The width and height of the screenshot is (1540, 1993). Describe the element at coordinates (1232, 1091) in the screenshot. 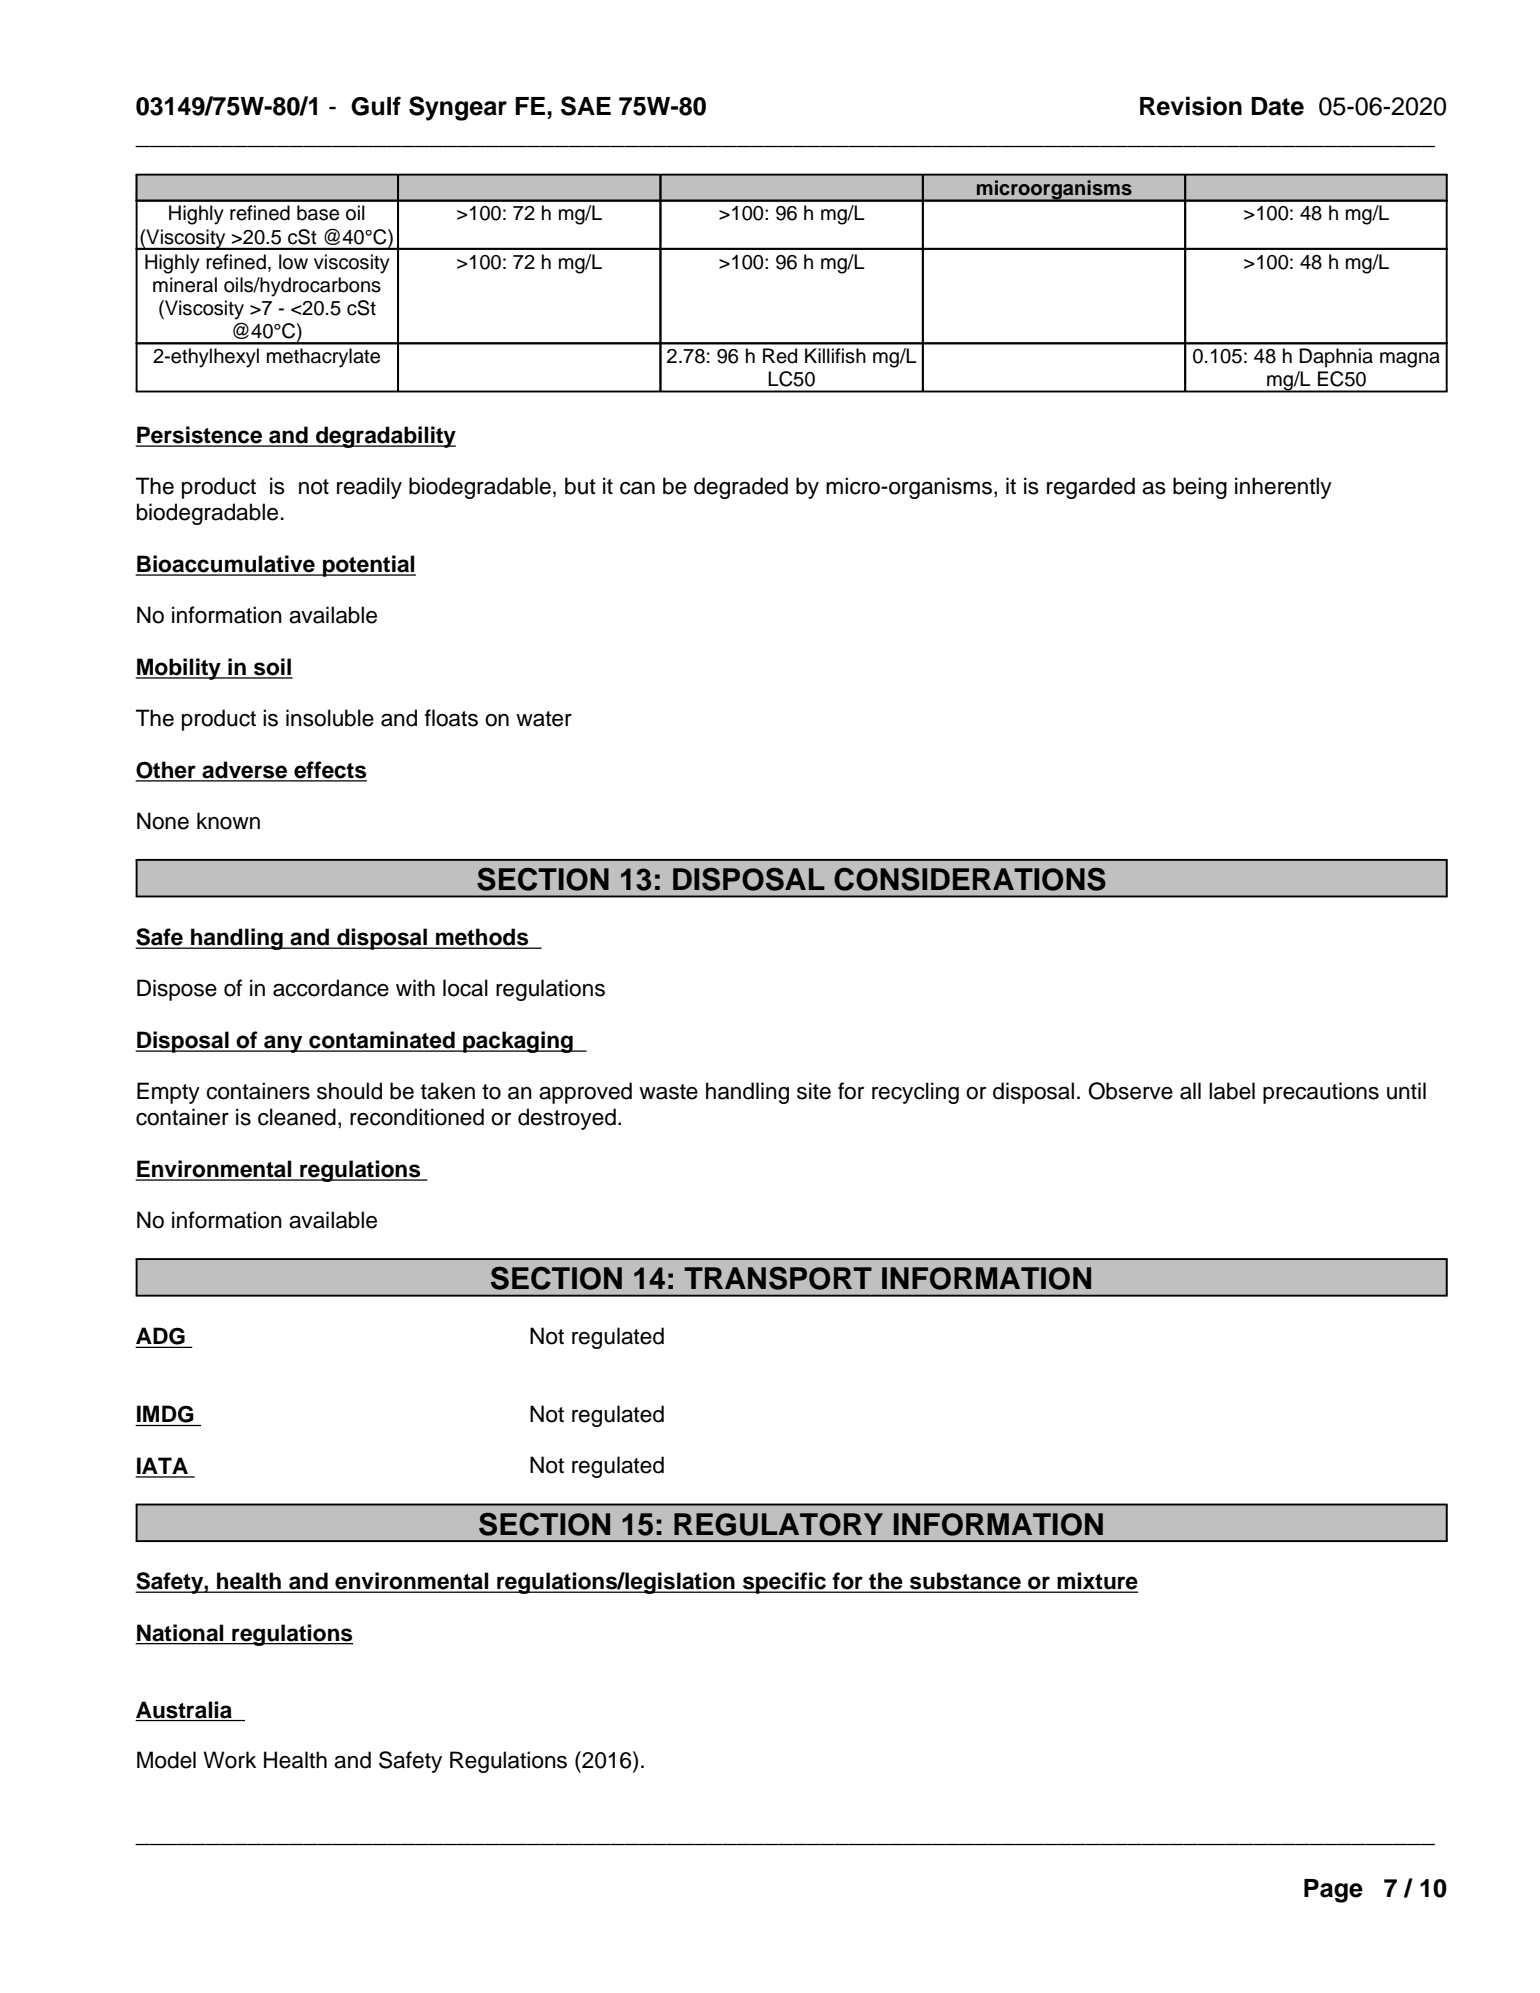

I see `label` at that location.
